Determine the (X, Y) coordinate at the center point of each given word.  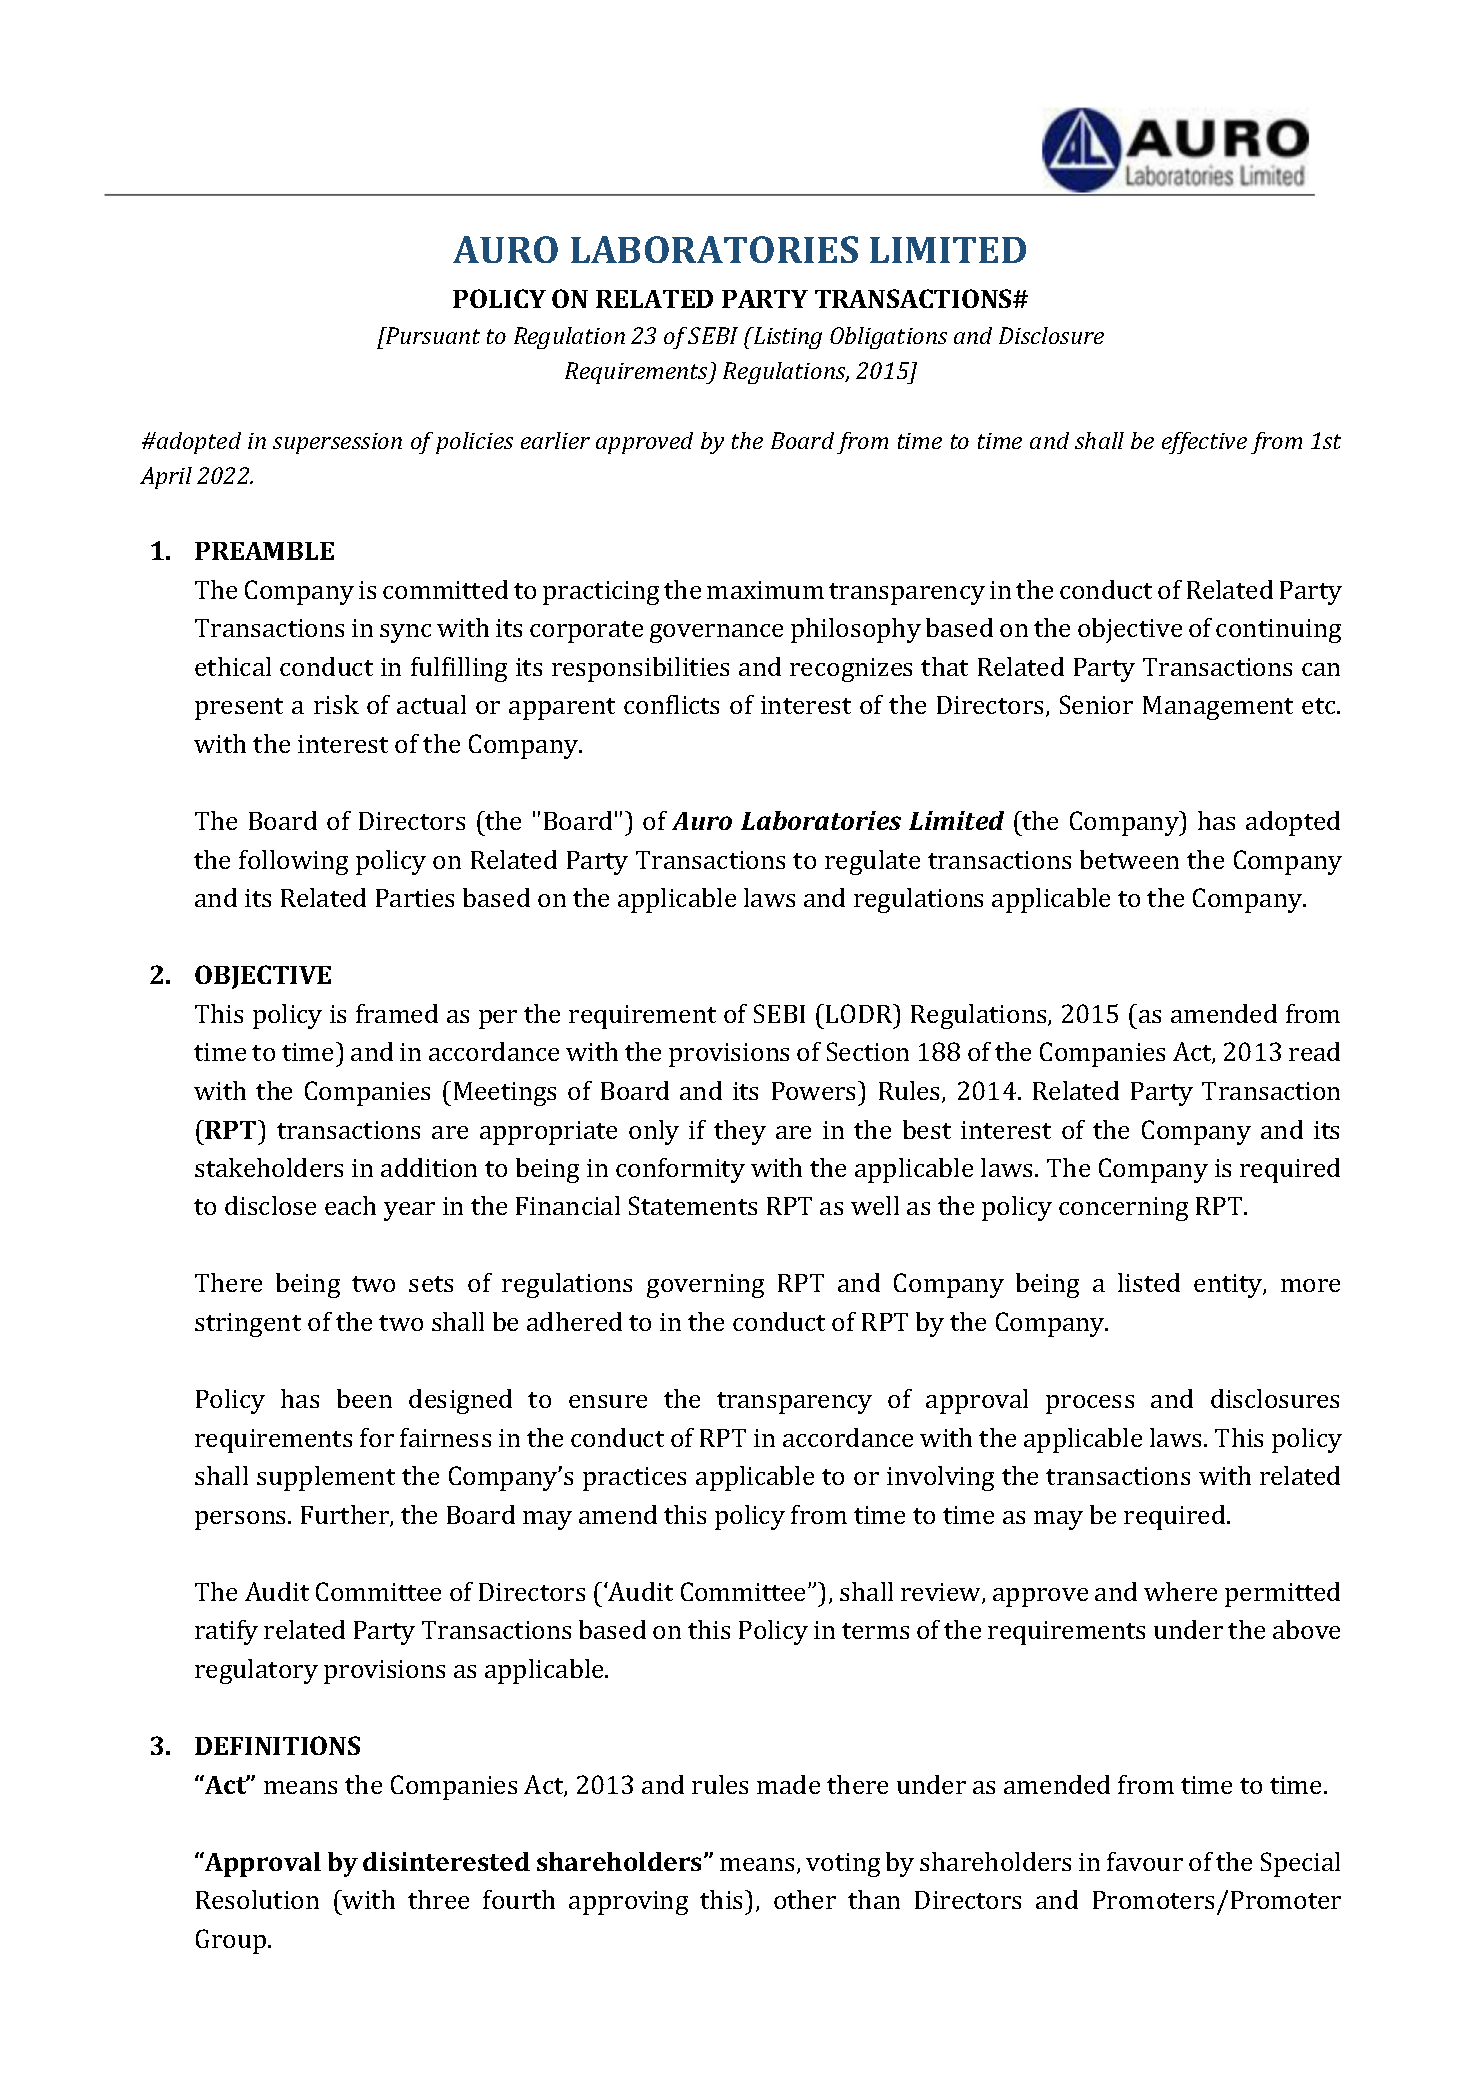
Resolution (257, 1899)
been (364, 1398)
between (1129, 859)
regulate (872, 862)
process (1090, 1404)
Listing (786, 338)
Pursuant (432, 335)
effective (1204, 443)
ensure (608, 1401)
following (293, 862)
